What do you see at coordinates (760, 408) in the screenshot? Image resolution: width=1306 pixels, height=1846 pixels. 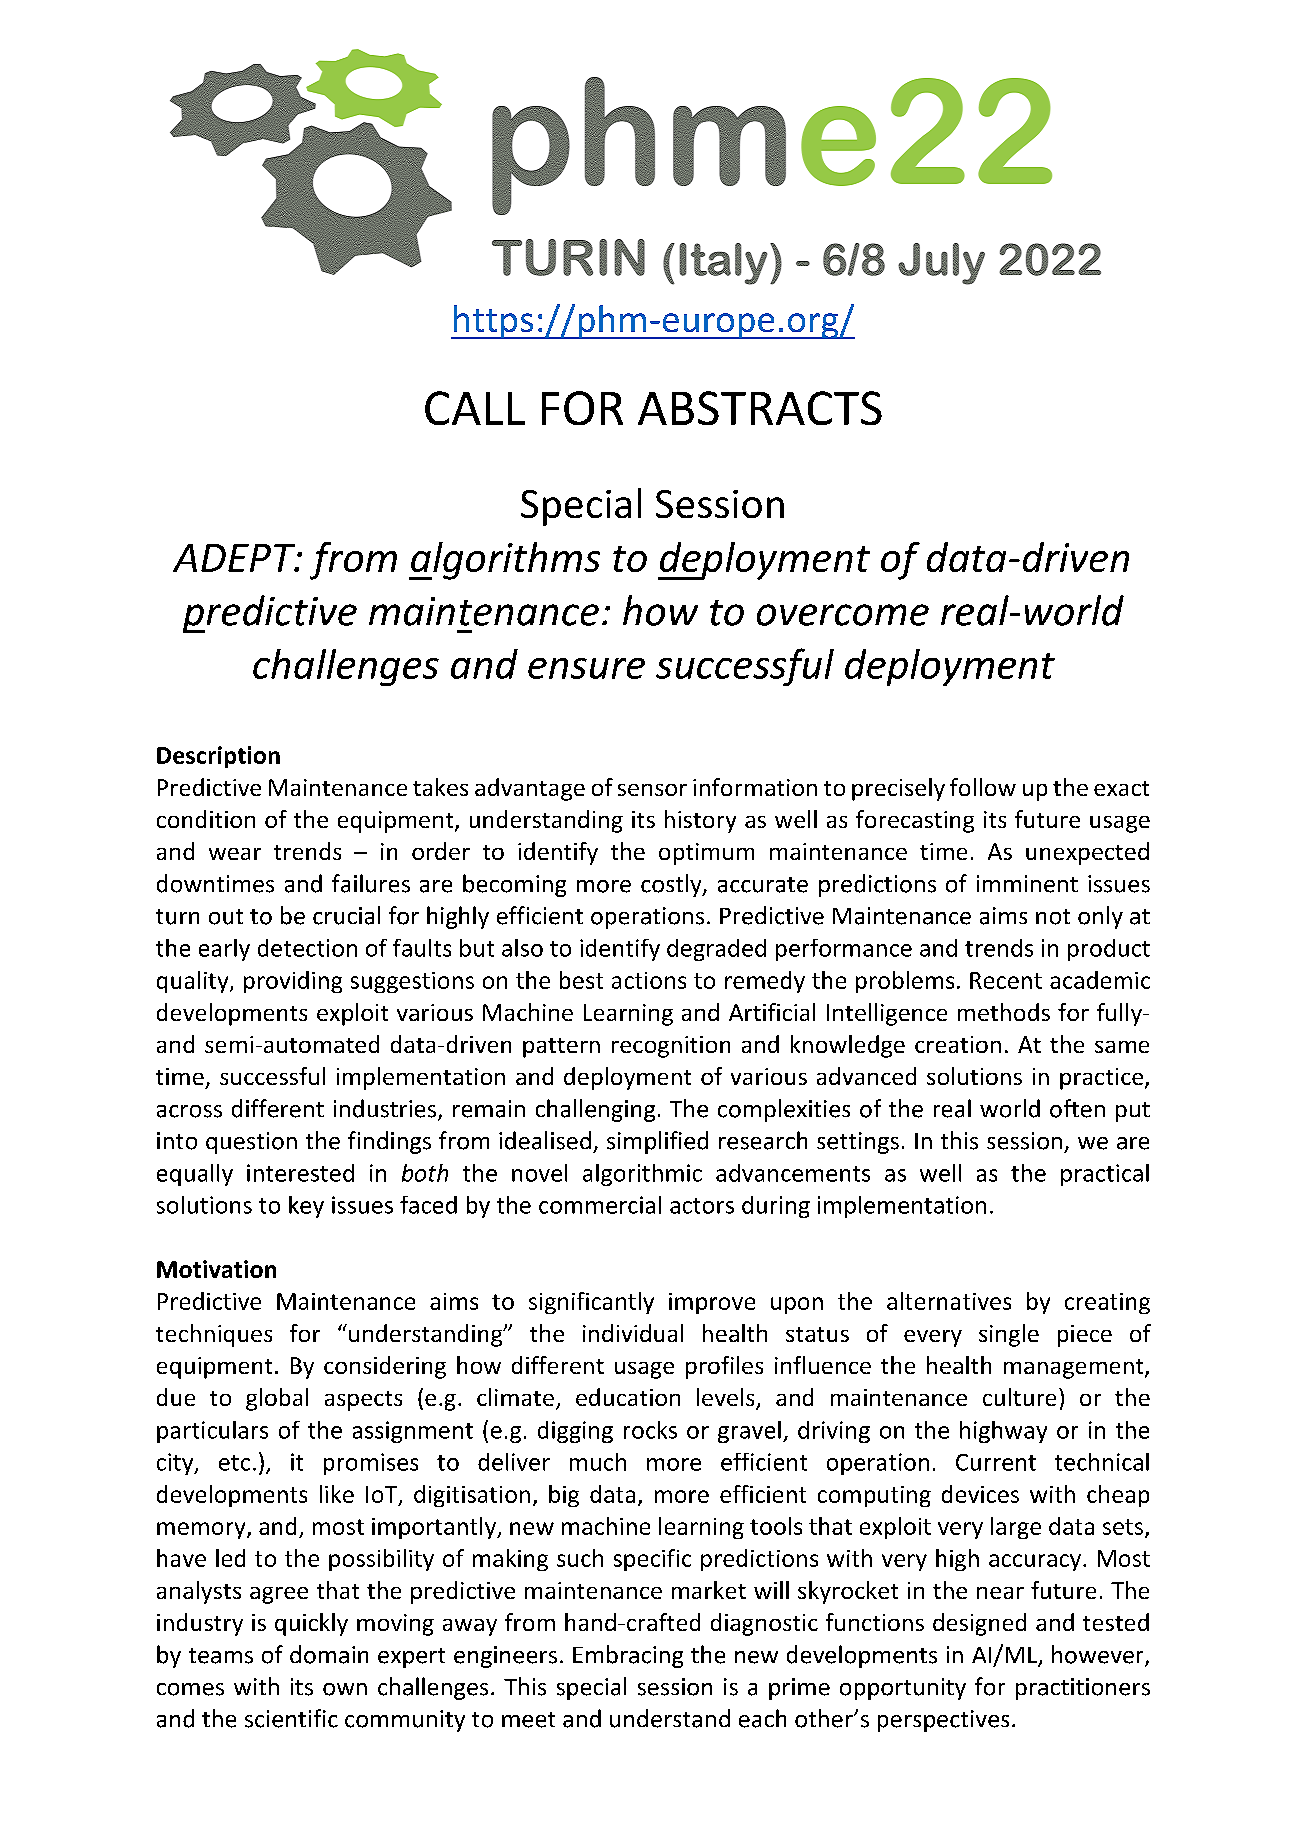 I see `ABSTRACTS` at bounding box center [760, 408].
